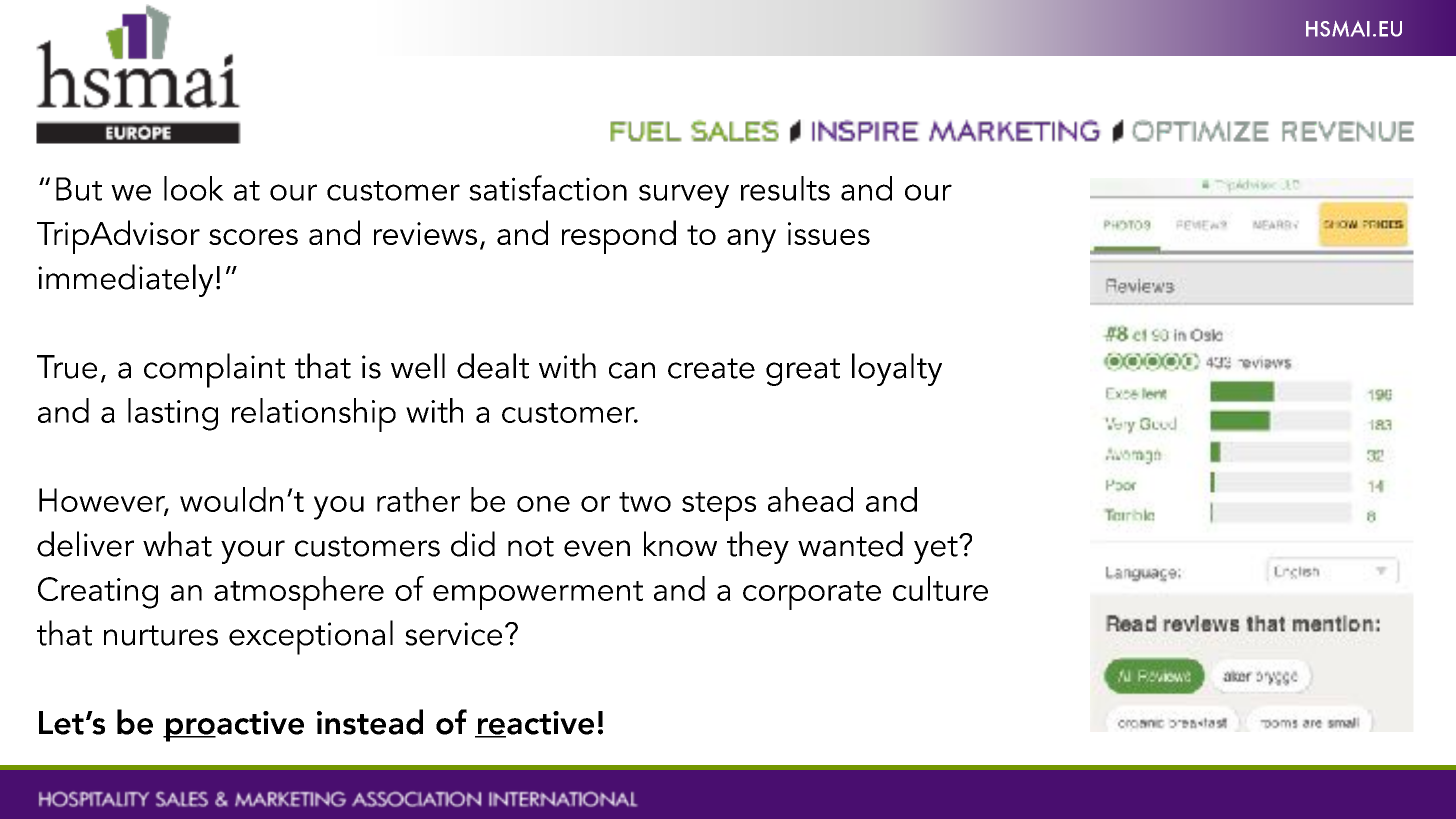  What do you see at coordinates (125, 280) in the screenshot?
I see `immediately` at bounding box center [125, 280].
